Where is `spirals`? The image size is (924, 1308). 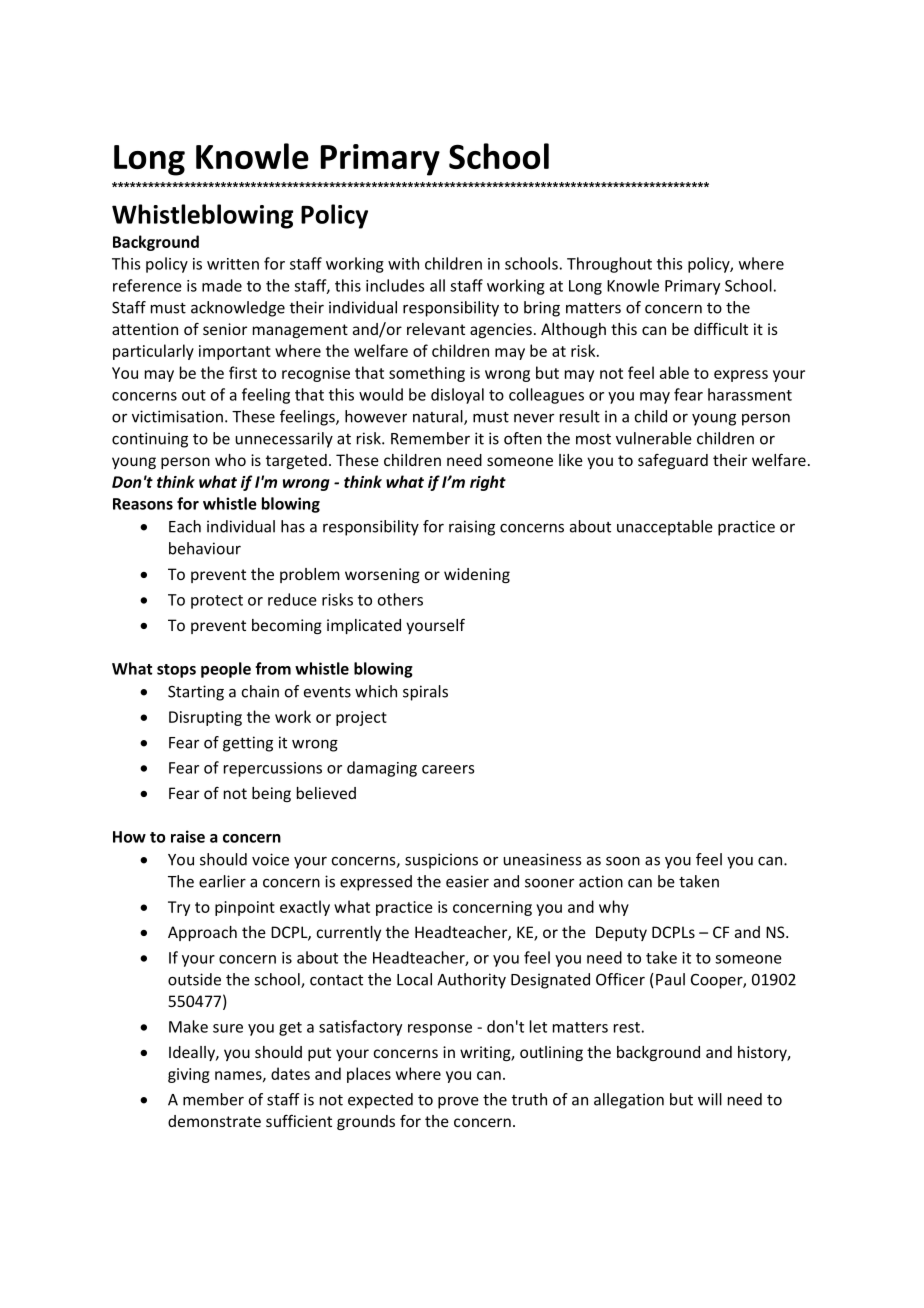
spirals is located at coordinates (425, 693).
